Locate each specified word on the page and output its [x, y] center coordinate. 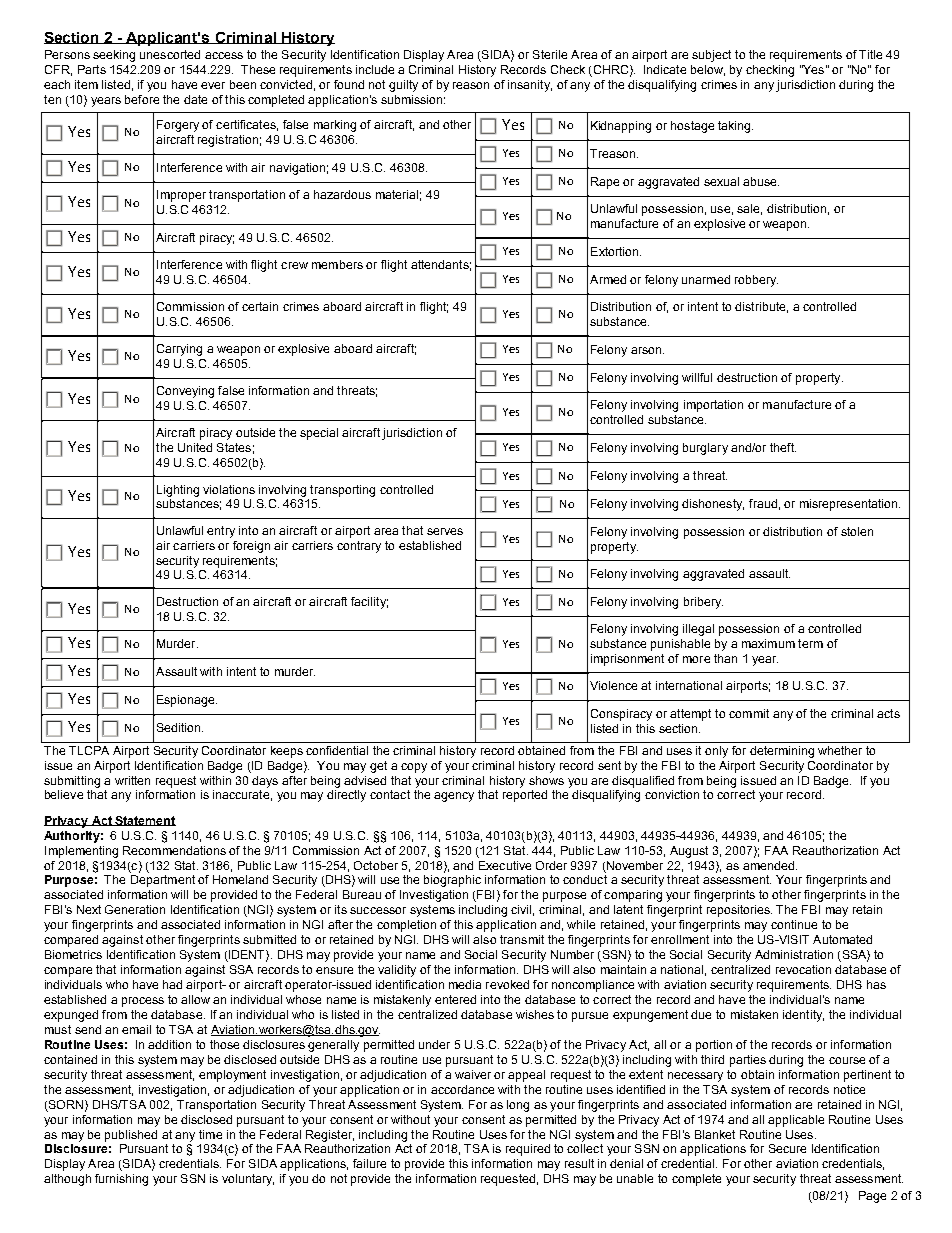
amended [768, 865]
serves [445, 531]
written [132, 780]
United [195, 447]
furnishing [121, 1180]
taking [735, 127]
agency [454, 797]
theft [783, 447]
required [528, 1150]
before [142, 99]
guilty [403, 86]
